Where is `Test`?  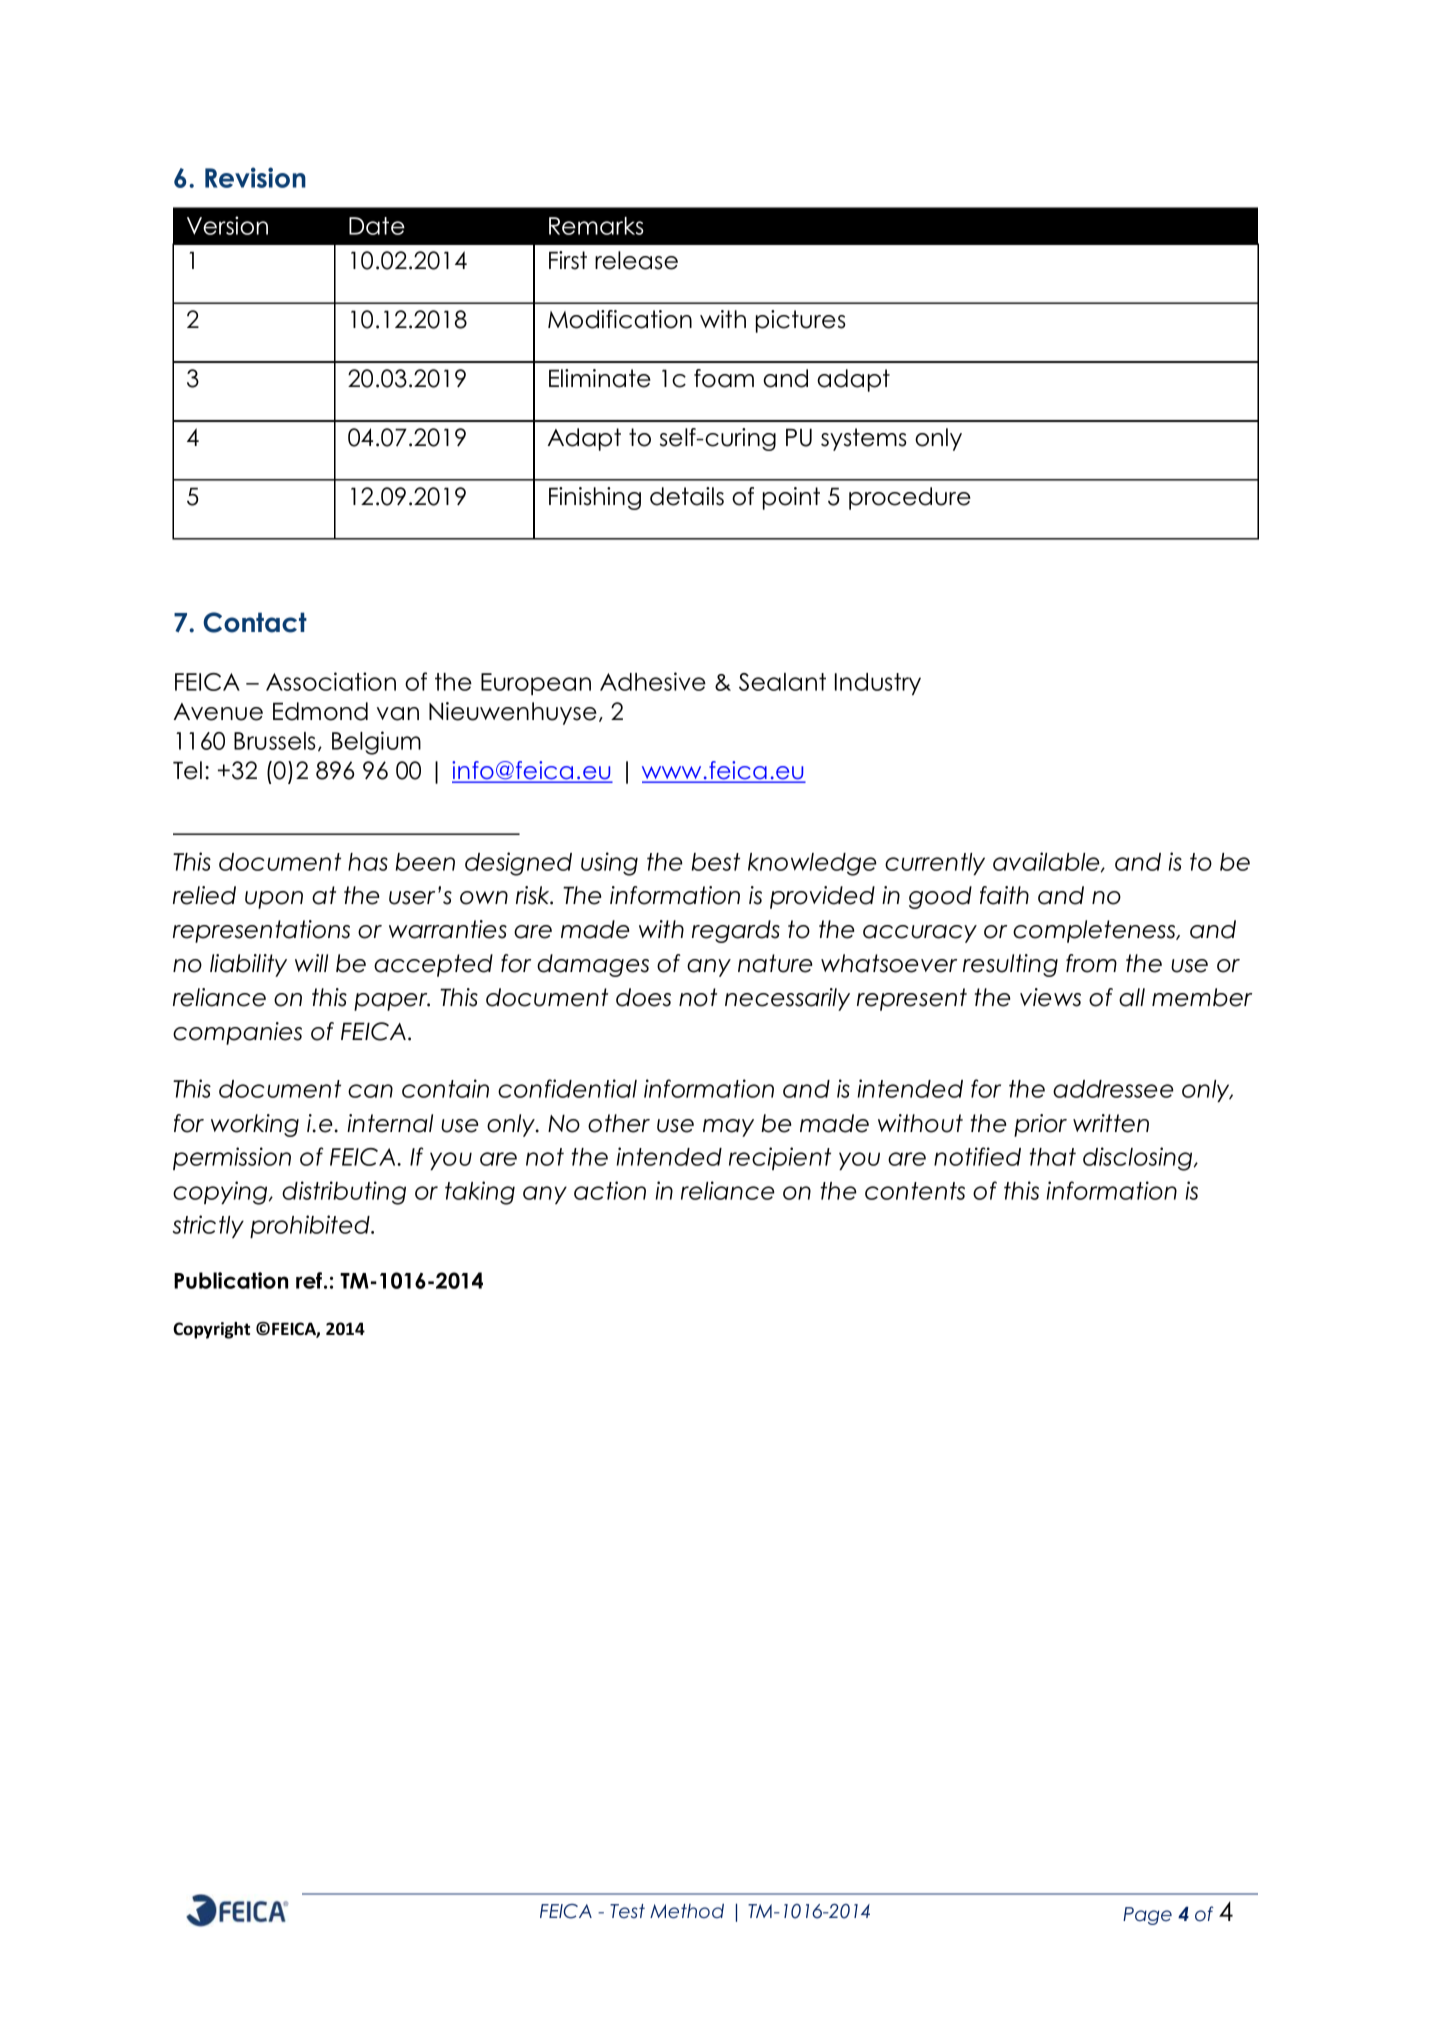 Test is located at coordinates (627, 1911).
